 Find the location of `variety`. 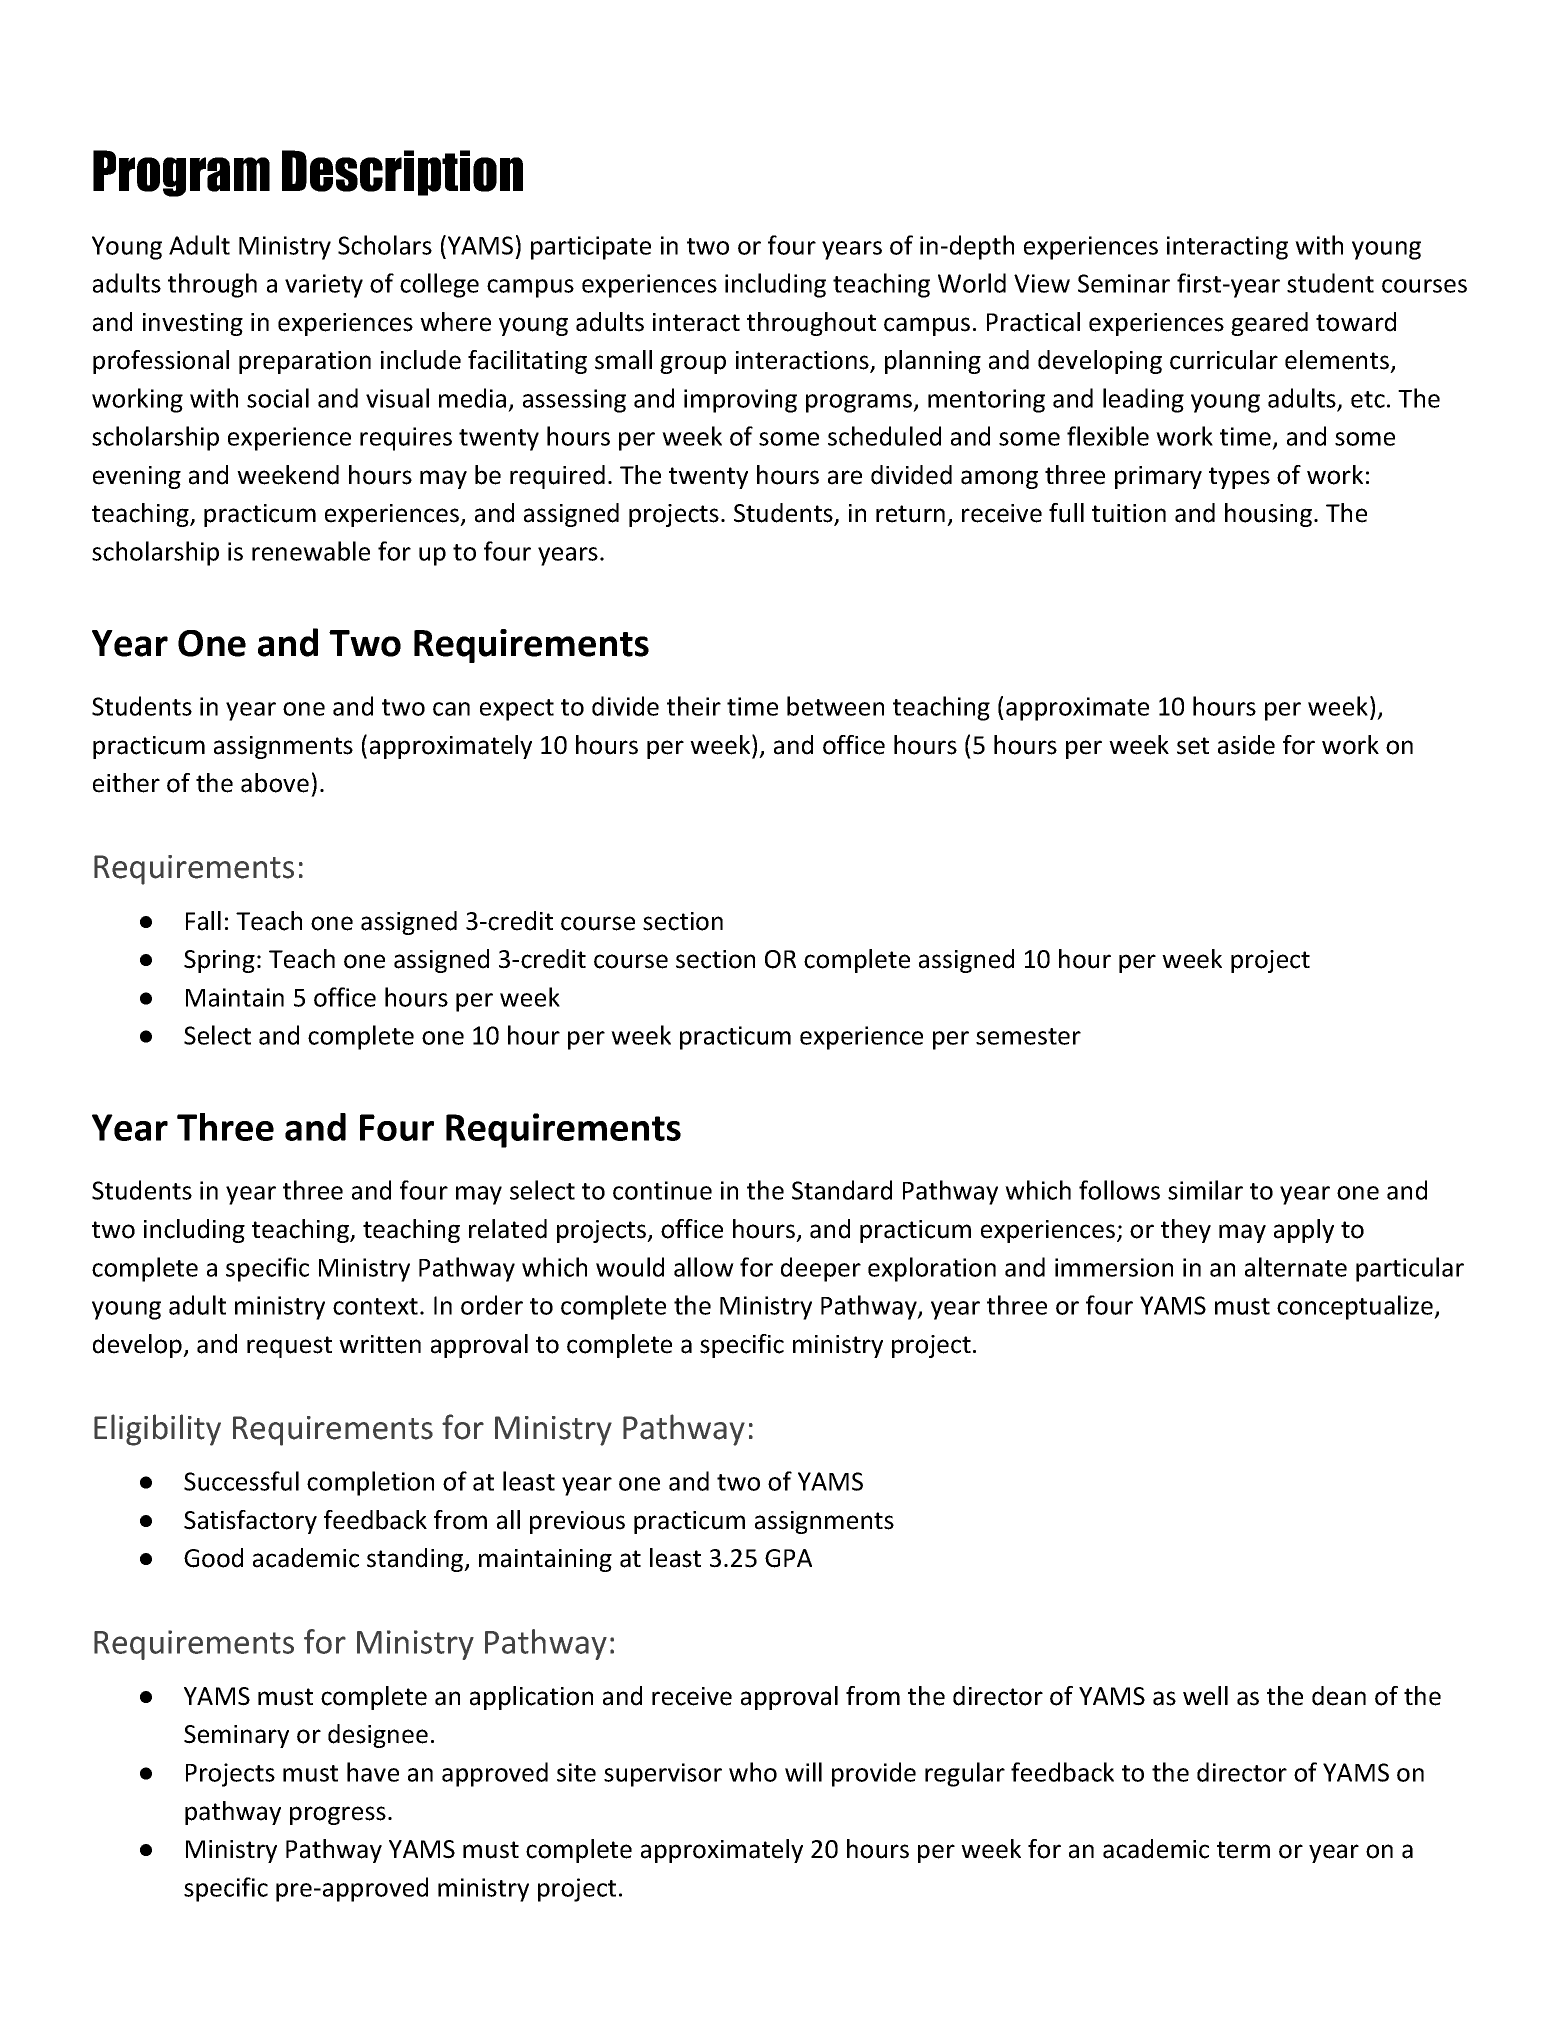

variety is located at coordinates (324, 286).
